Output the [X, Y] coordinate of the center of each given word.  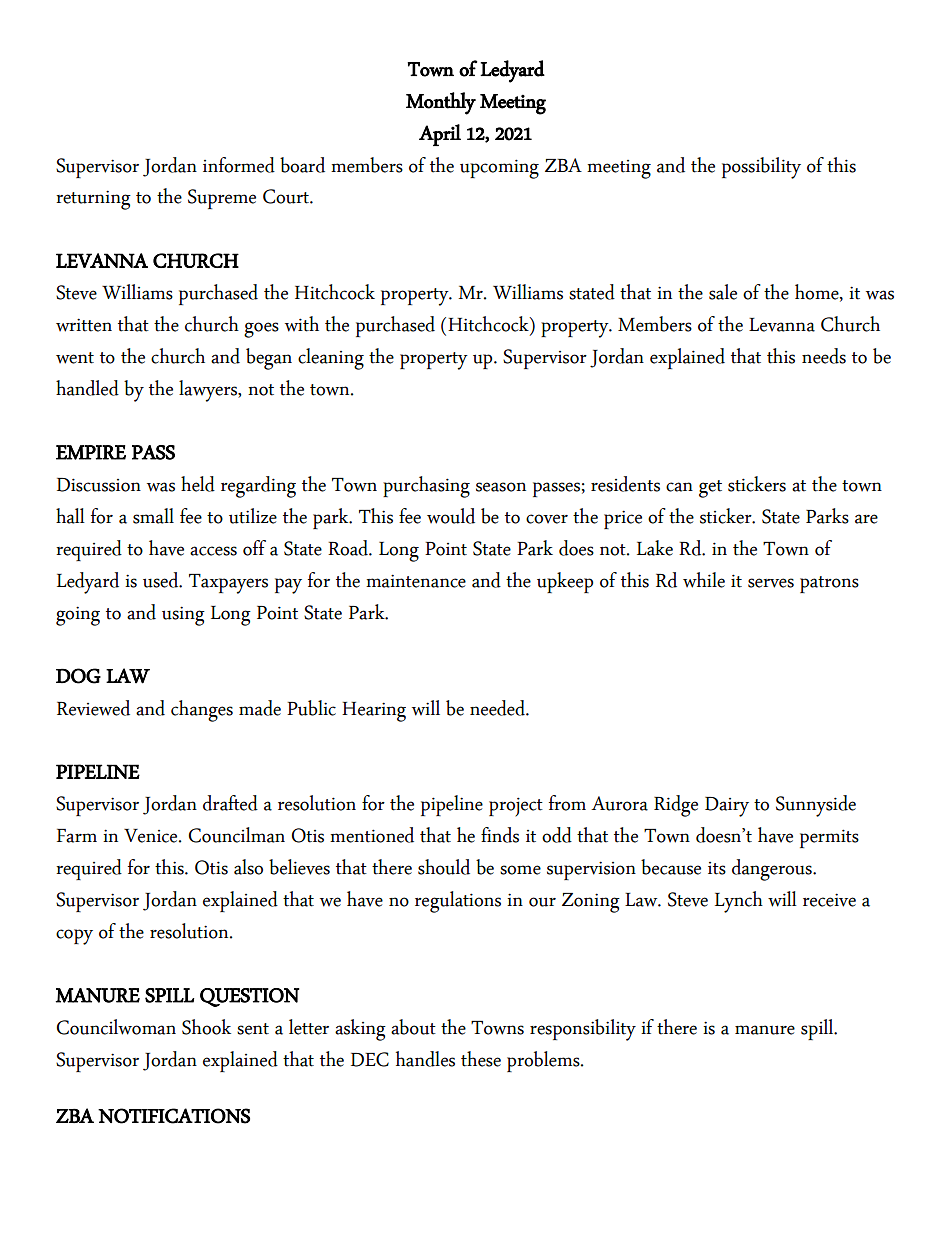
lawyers [209, 391]
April [440, 135]
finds [500, 835]
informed [239, 165]
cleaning [331, 359]
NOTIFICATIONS [174, 1116]
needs [824, 356]
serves [771, 583]
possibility [761, 168]
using [183, 616]
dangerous [773, 870]
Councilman [236, 835]
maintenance [416, 581]
